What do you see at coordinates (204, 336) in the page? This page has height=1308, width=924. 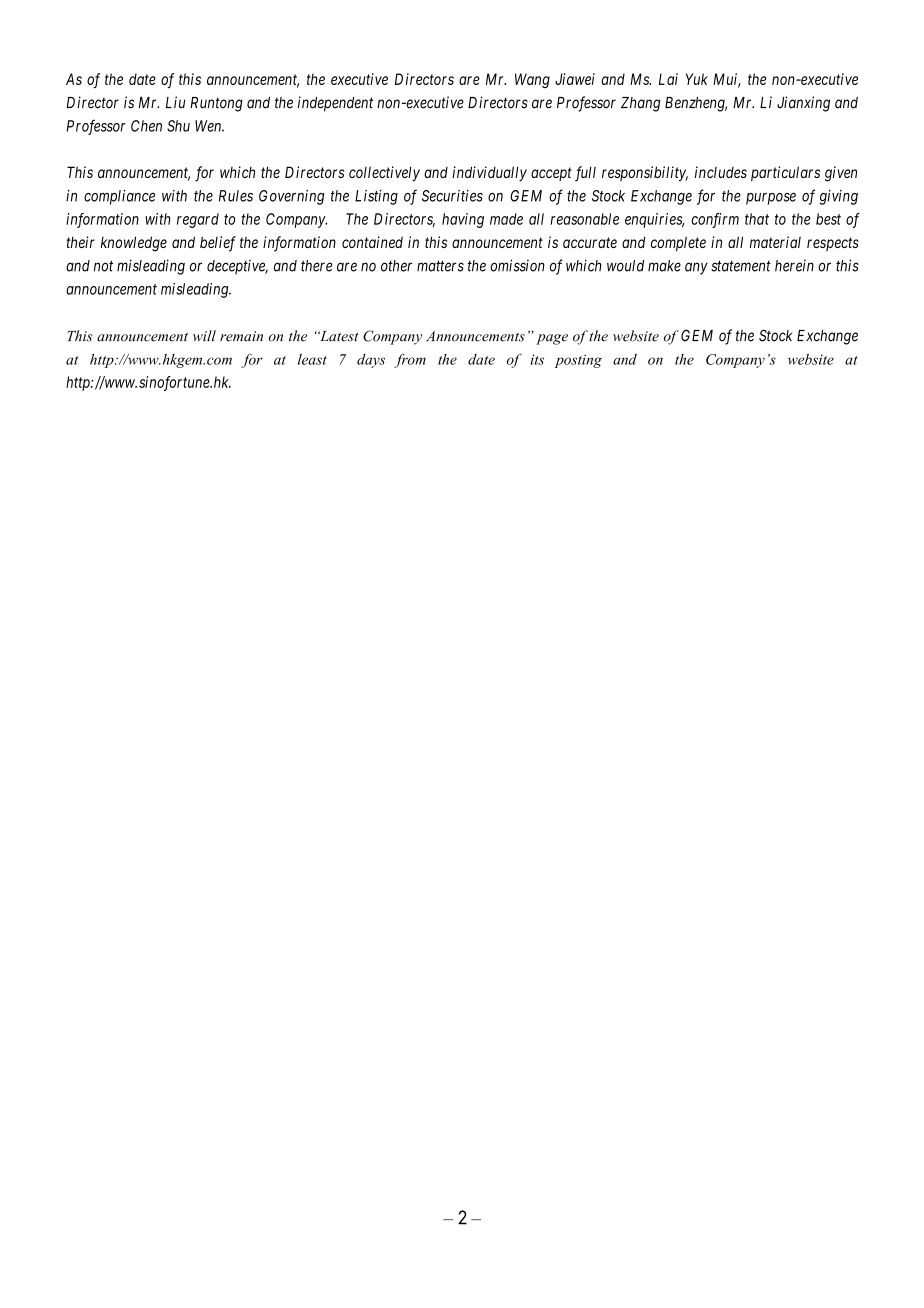 I see `will` at bounding box center [204, 336].
